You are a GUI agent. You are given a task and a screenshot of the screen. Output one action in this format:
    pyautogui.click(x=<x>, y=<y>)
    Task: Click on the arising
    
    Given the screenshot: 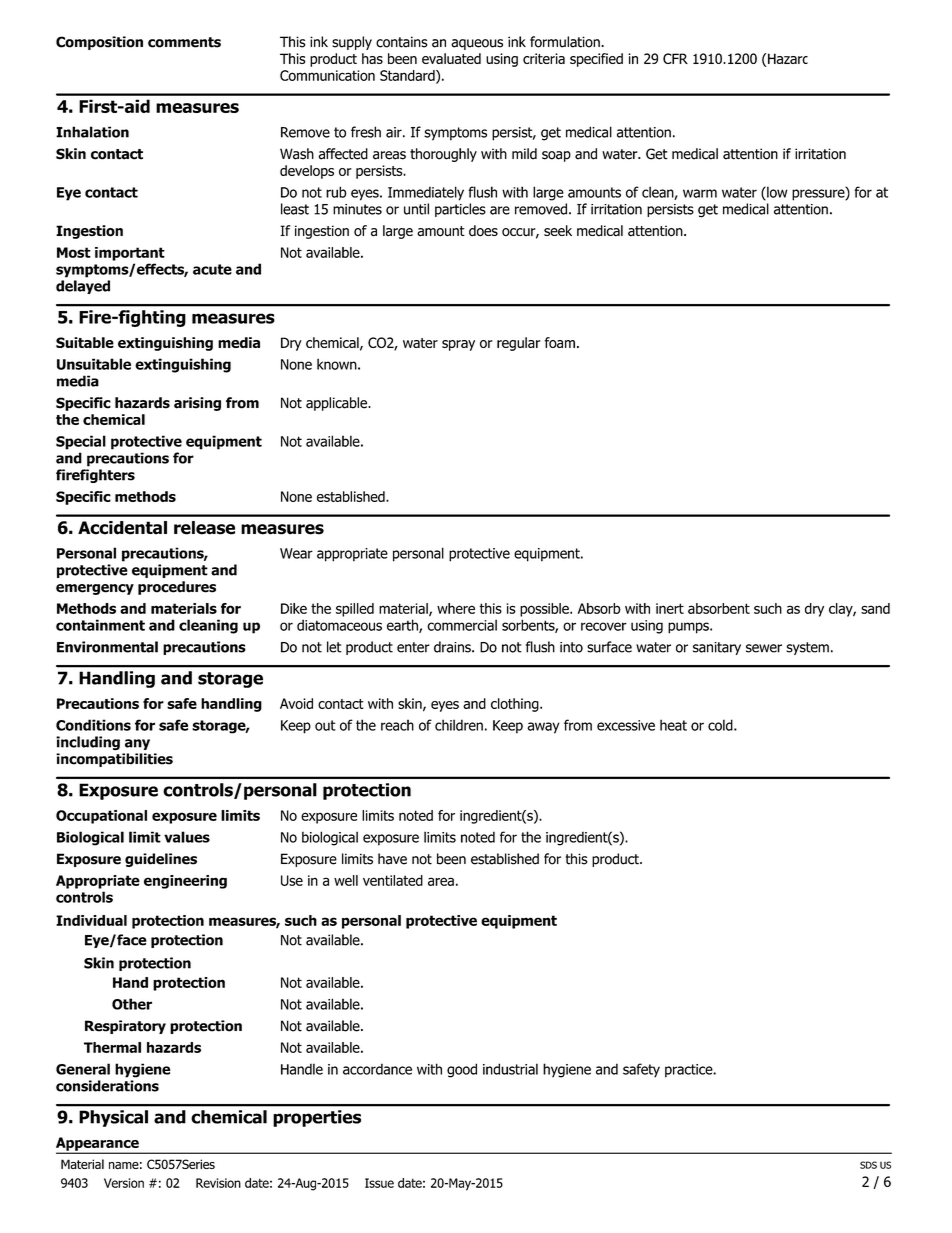 What is the action you would take?
    pyautogui.click(x=197, y=404)
